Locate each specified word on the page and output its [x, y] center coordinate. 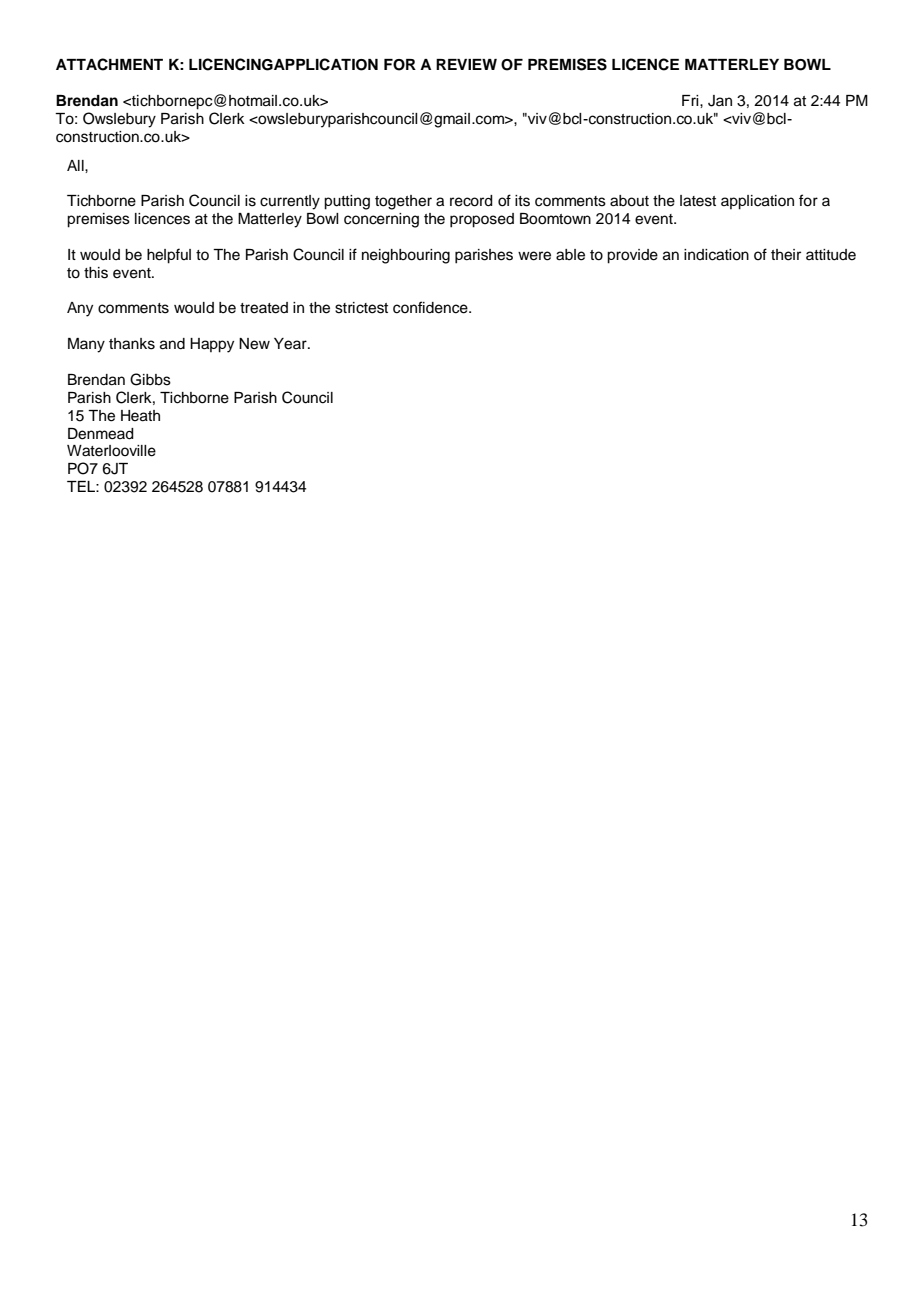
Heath [140, 416]
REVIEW [466, 64]
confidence [431, 307]
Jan [720, 101]
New [254, 344]
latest [698, 201]
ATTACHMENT [109, 64]
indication [716, 255]
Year [291, 344]
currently [290, 202]
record [471, 201]
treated [264, 308]
